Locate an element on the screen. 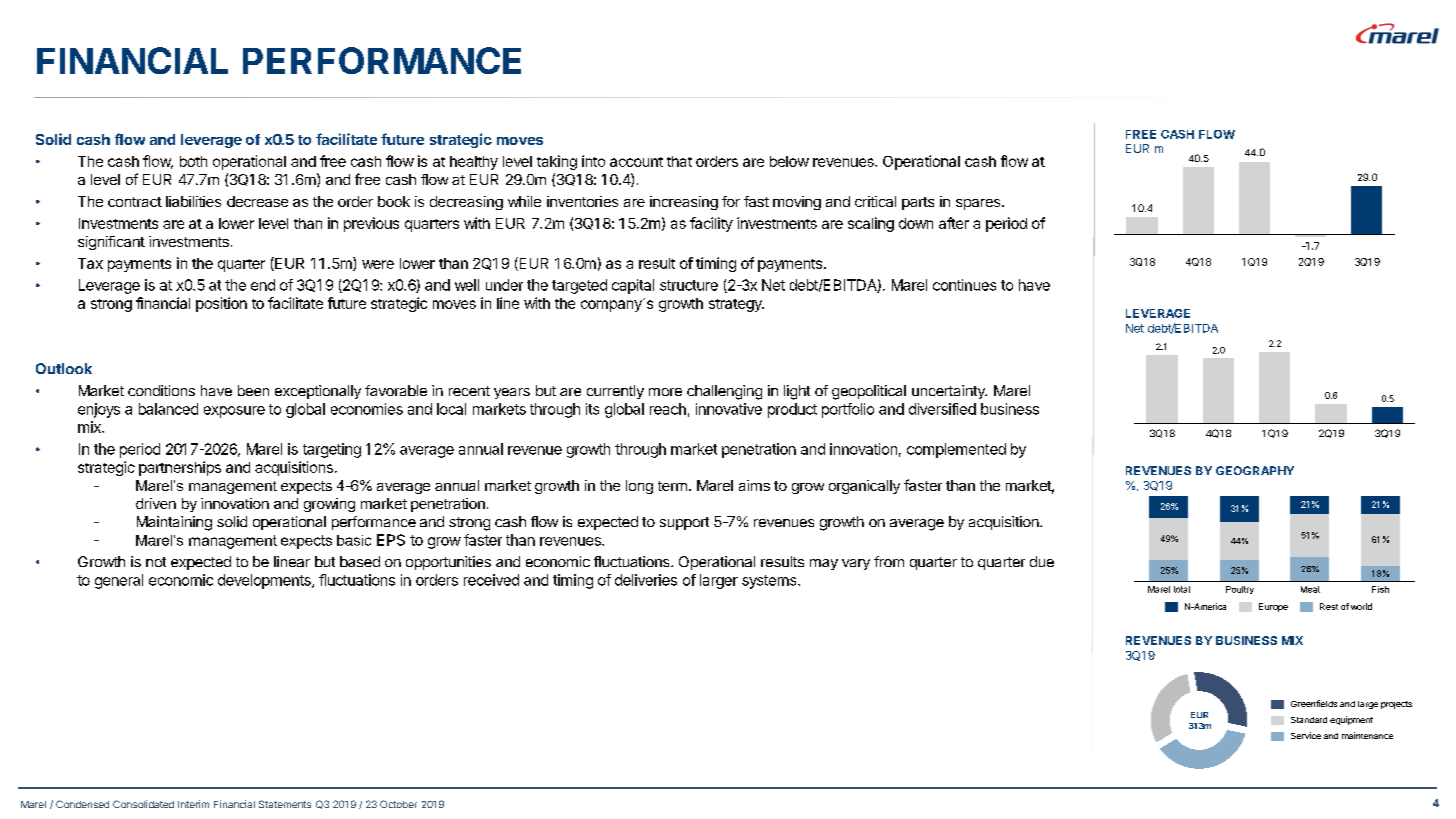  total is located at coordinates (1182, 589).
